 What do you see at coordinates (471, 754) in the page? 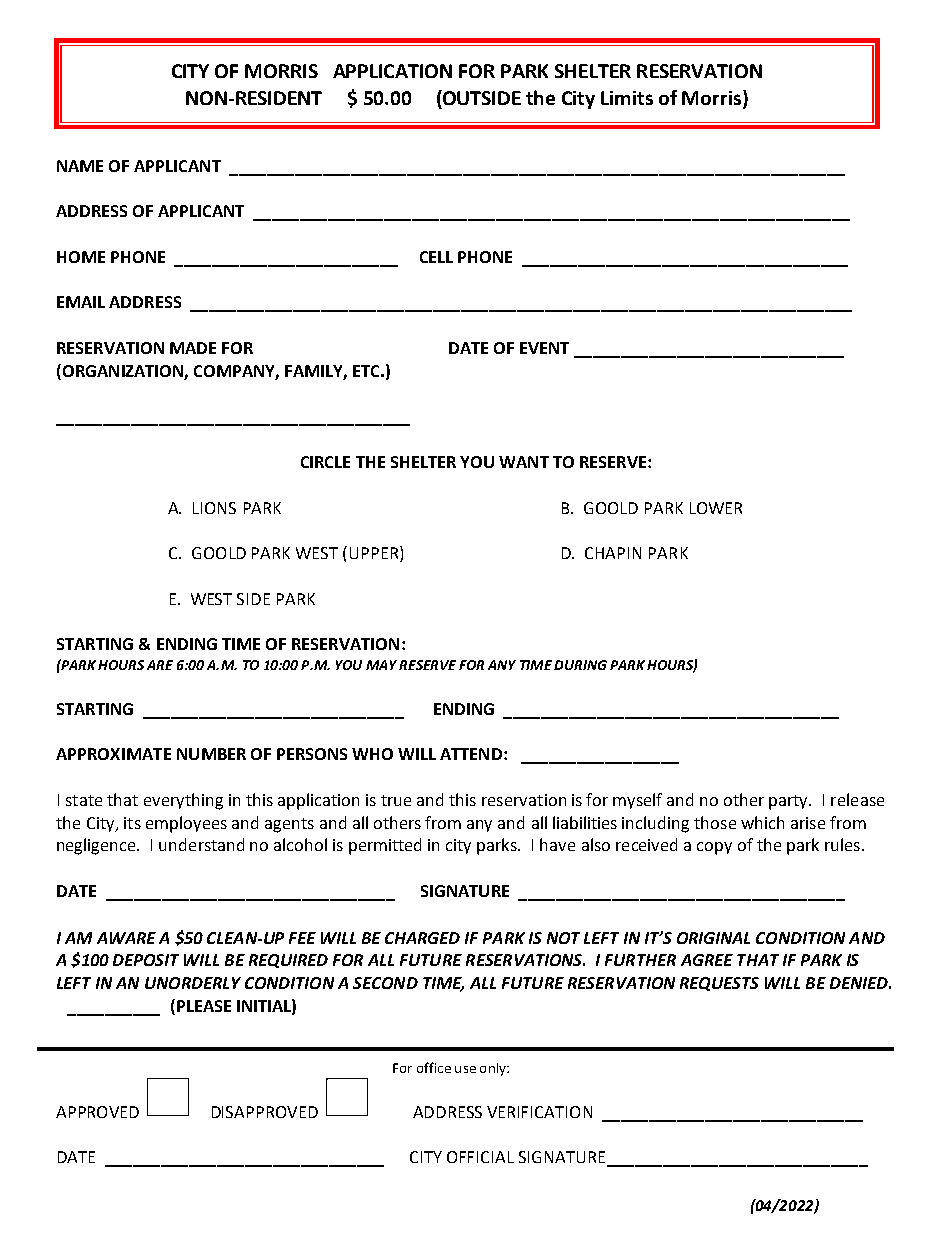
I see `ATTEND` at bounding box center [471, 754].
